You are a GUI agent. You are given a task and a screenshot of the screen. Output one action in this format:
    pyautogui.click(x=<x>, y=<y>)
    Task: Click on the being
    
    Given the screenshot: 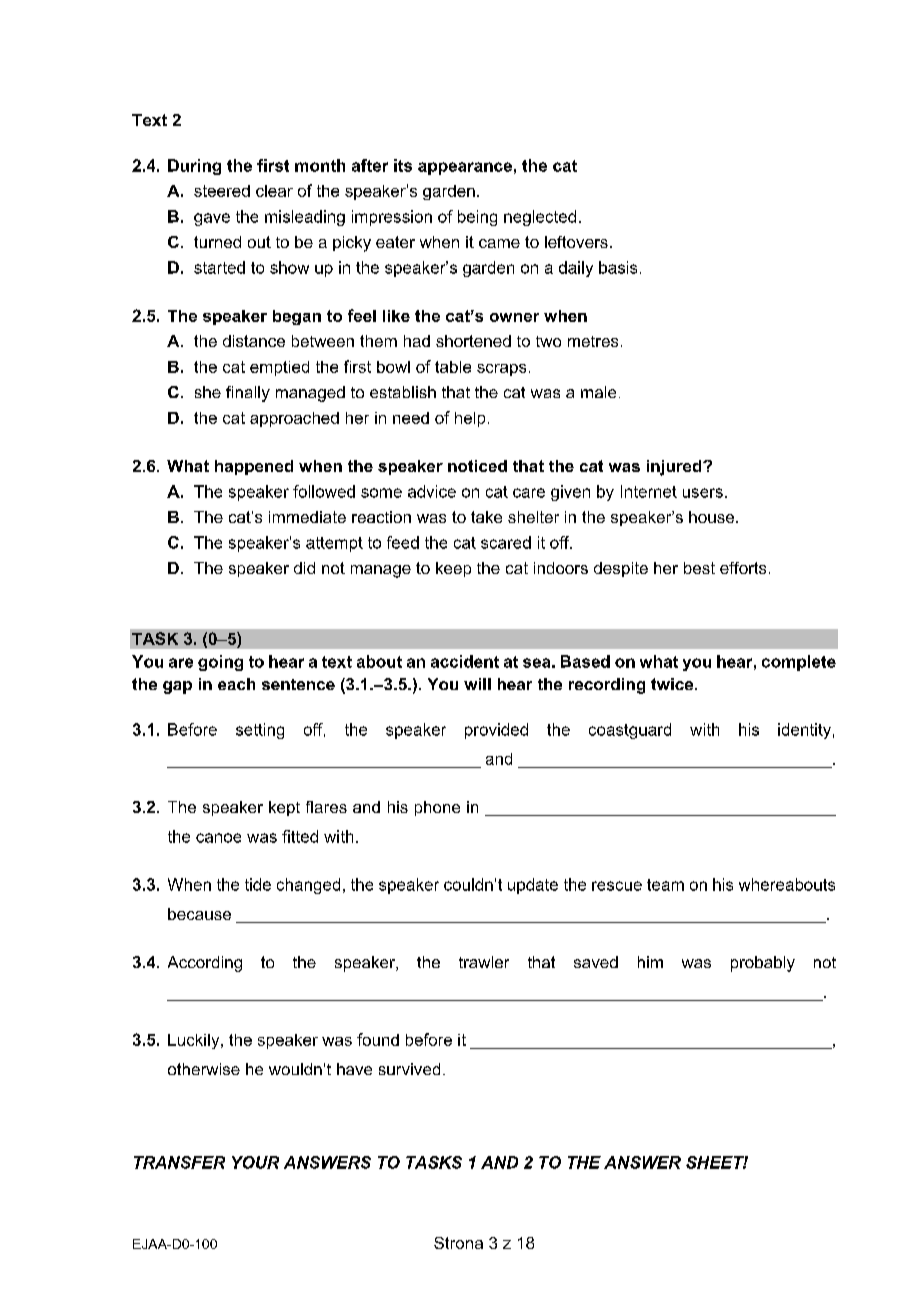 What is the action you would take?
    pyautogui.click(x=477, y=218)
